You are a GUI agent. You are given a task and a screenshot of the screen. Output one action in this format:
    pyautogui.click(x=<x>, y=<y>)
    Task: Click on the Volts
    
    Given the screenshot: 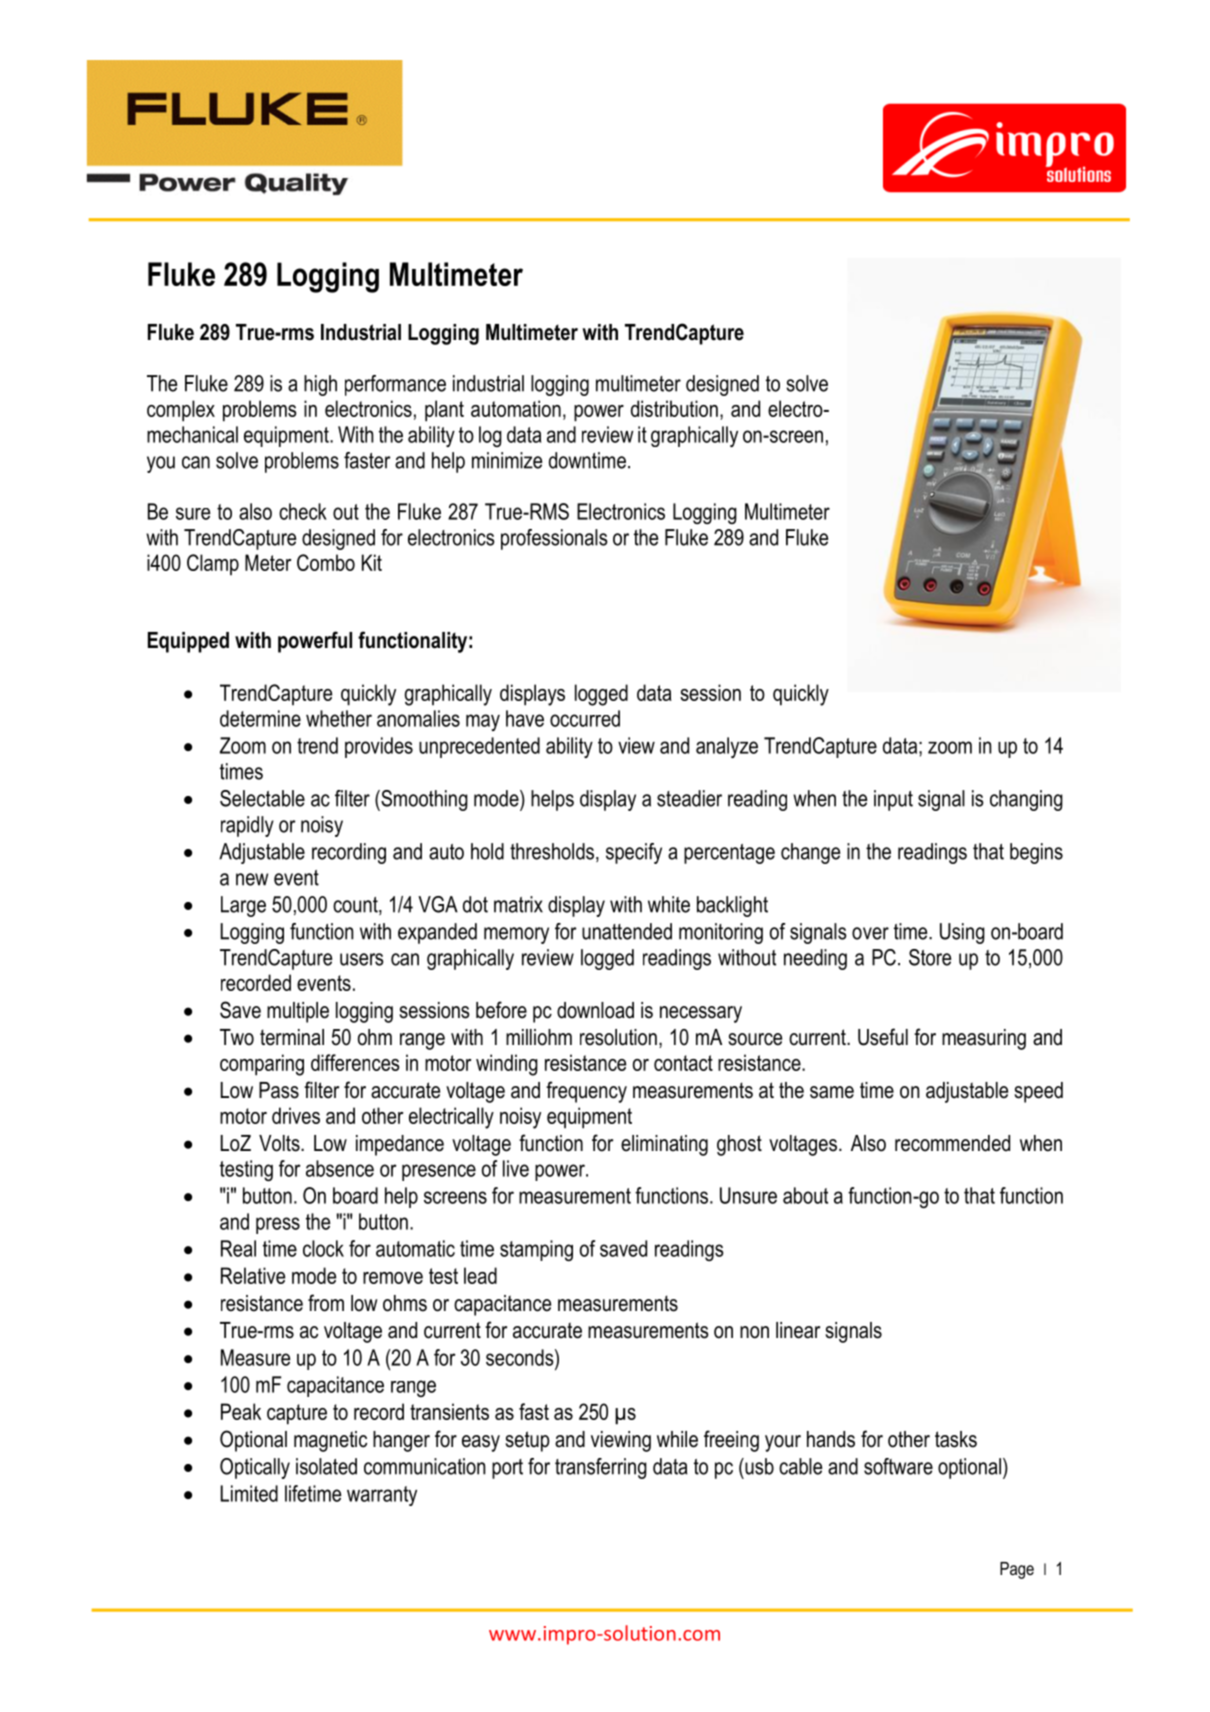 What is the action you would take?
    pyautogui.click(x=280, y=1143)
